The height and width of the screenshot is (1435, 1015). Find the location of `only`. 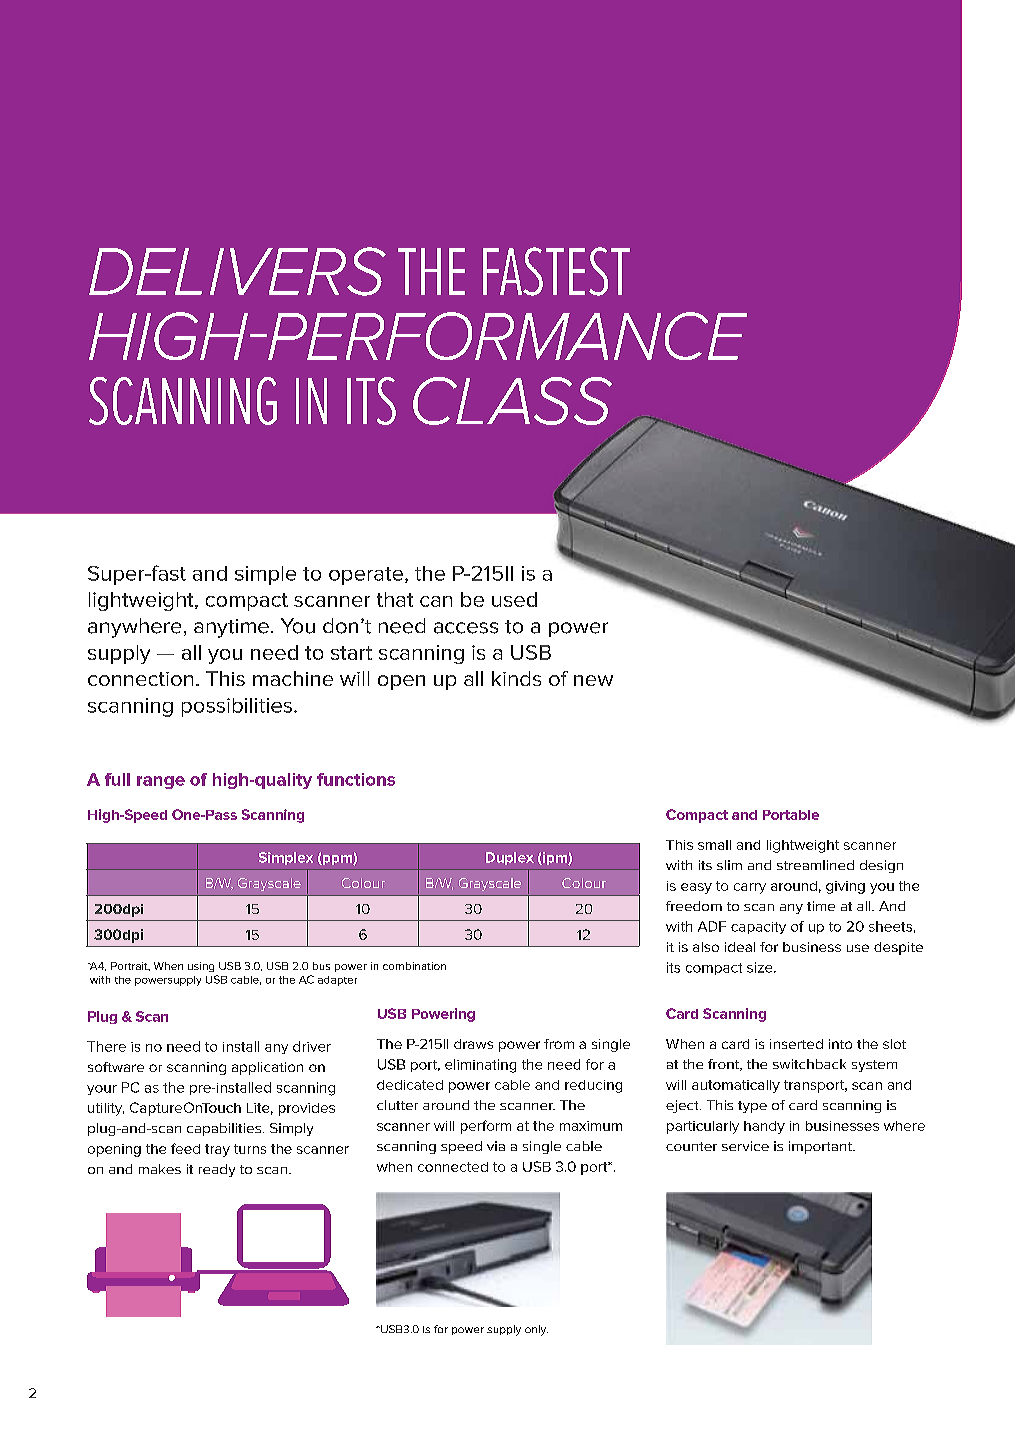

only is located at coordinates (536, 1330).
